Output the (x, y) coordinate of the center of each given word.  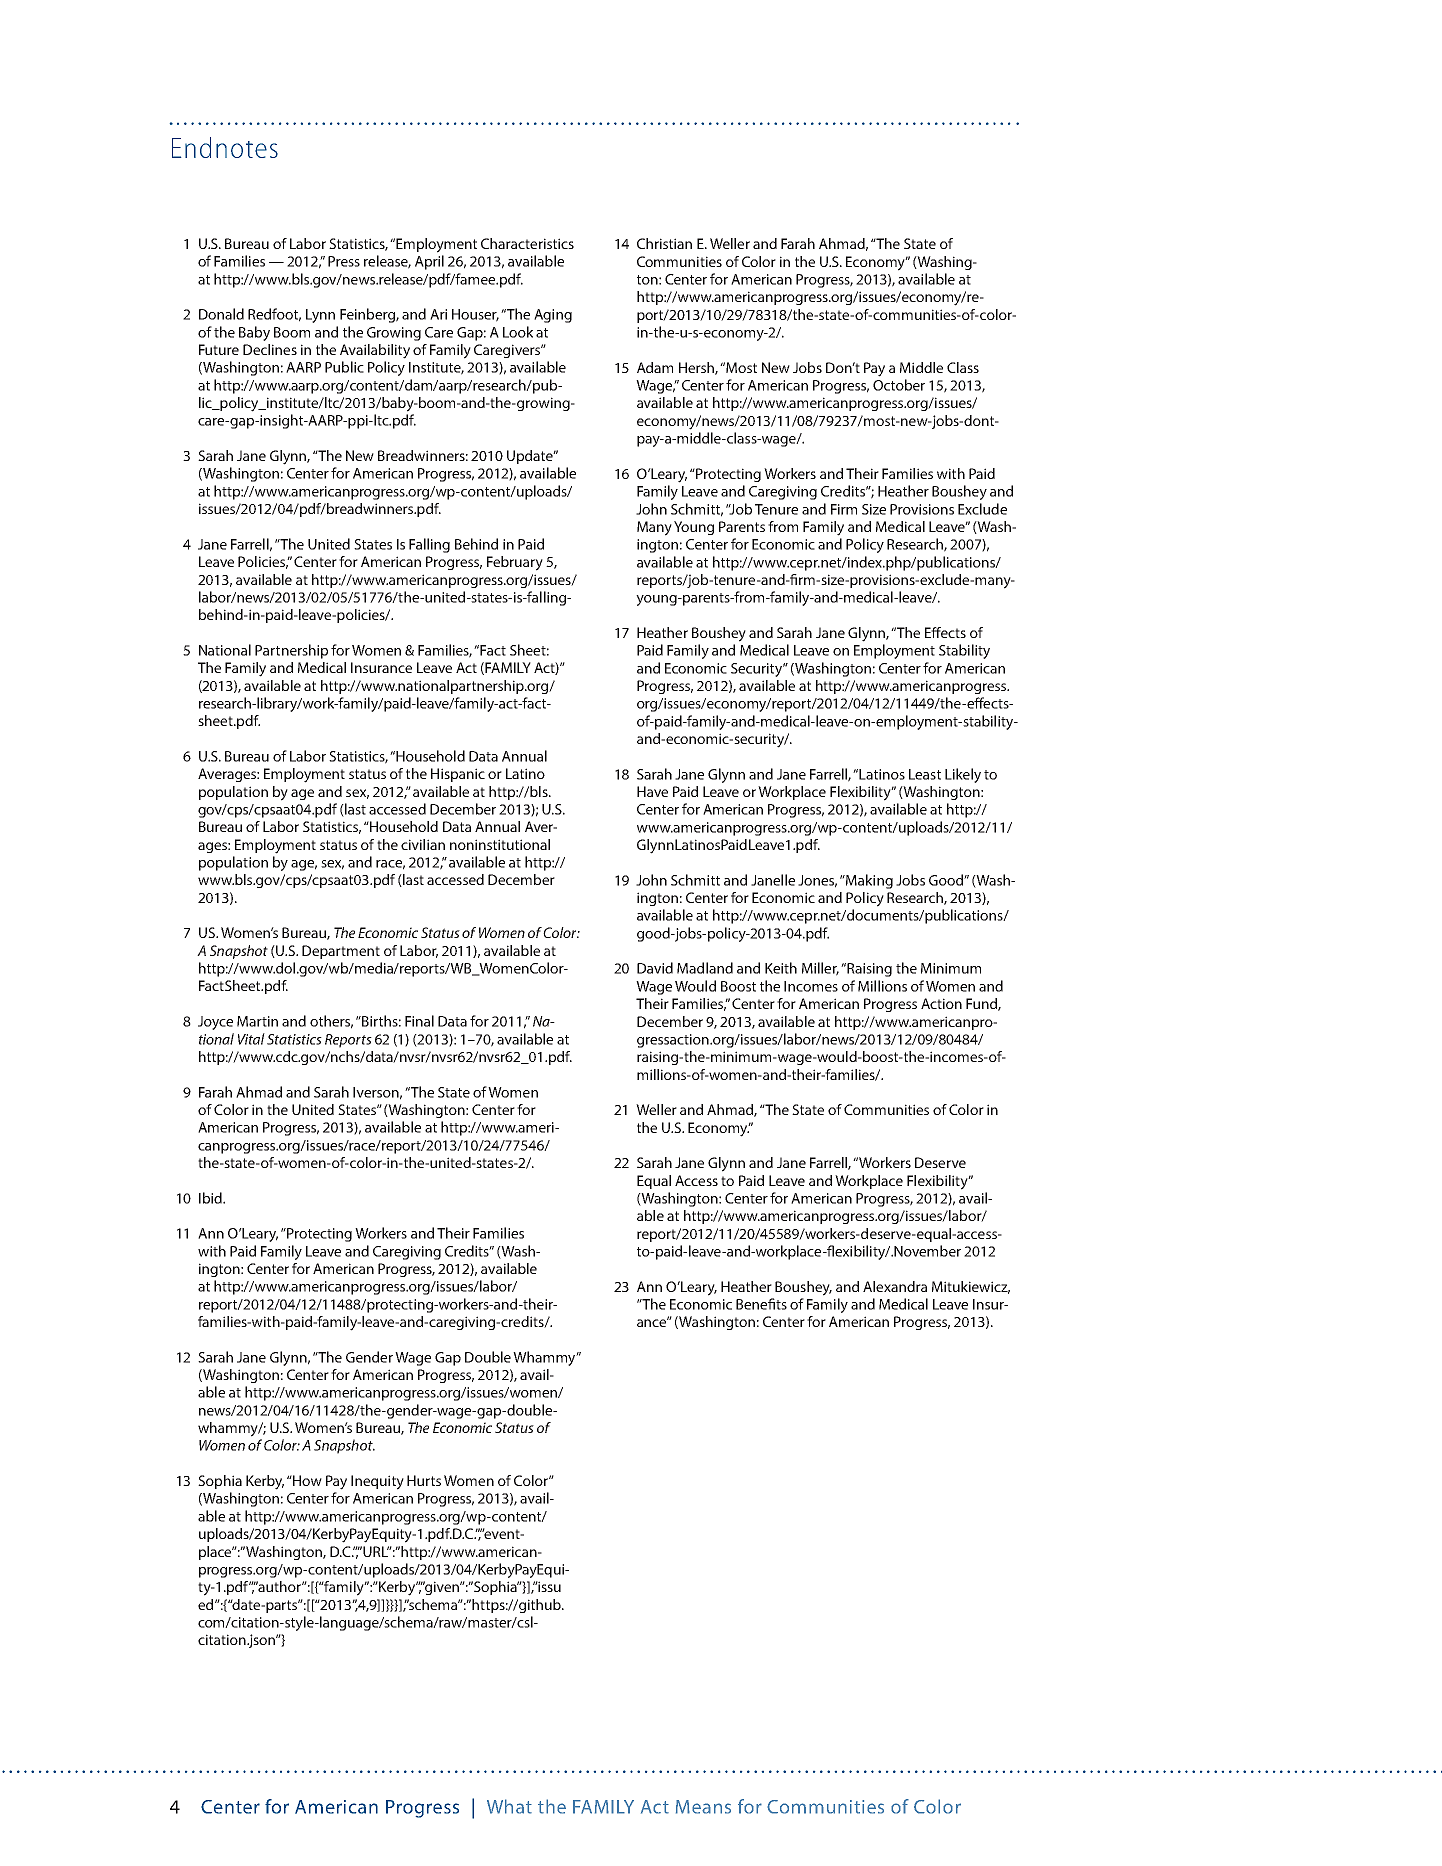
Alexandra (895, 1286)
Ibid (211, 1198)
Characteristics (527, 243)
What (509, 1806)
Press (344, 261)
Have (652, 791)
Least (925, 774)
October (899, 385)
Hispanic (458, 775)
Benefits (761, 1304)
